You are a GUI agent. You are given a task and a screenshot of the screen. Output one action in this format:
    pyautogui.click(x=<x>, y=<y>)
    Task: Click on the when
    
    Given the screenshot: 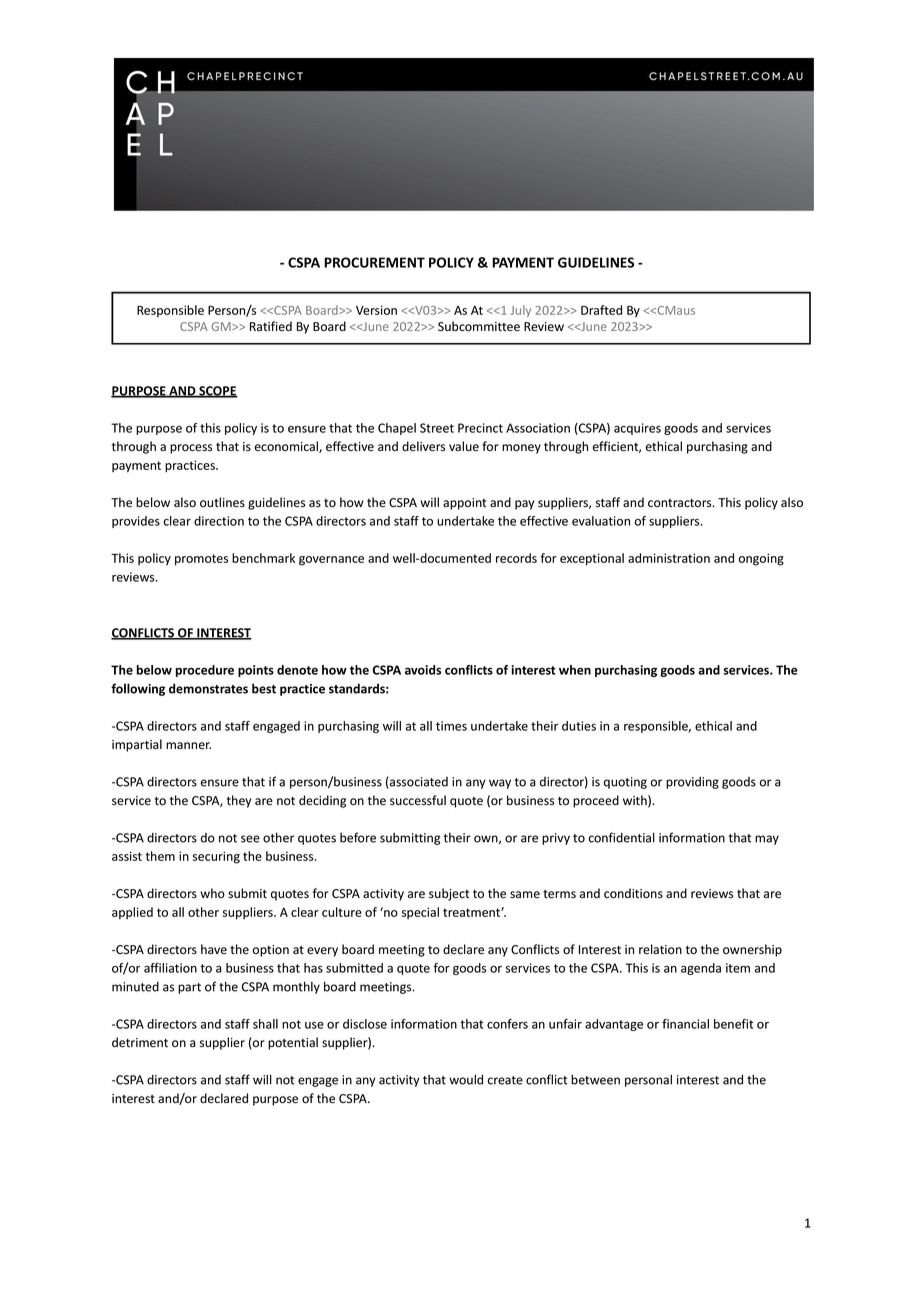 What is the action you would take?
    pyautogui.click(x=575, y=670)
